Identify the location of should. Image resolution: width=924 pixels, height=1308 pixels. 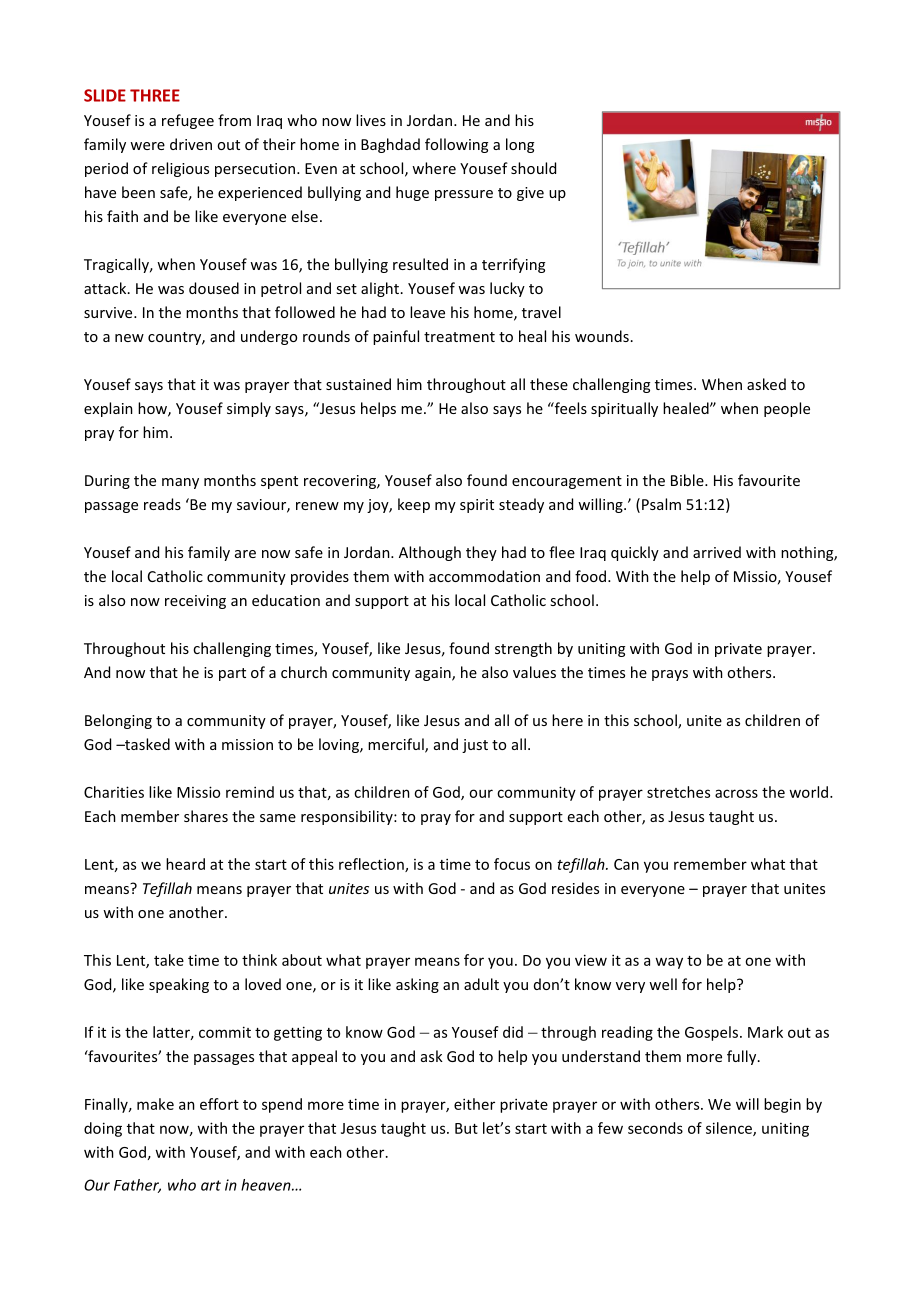
(533, 168).
